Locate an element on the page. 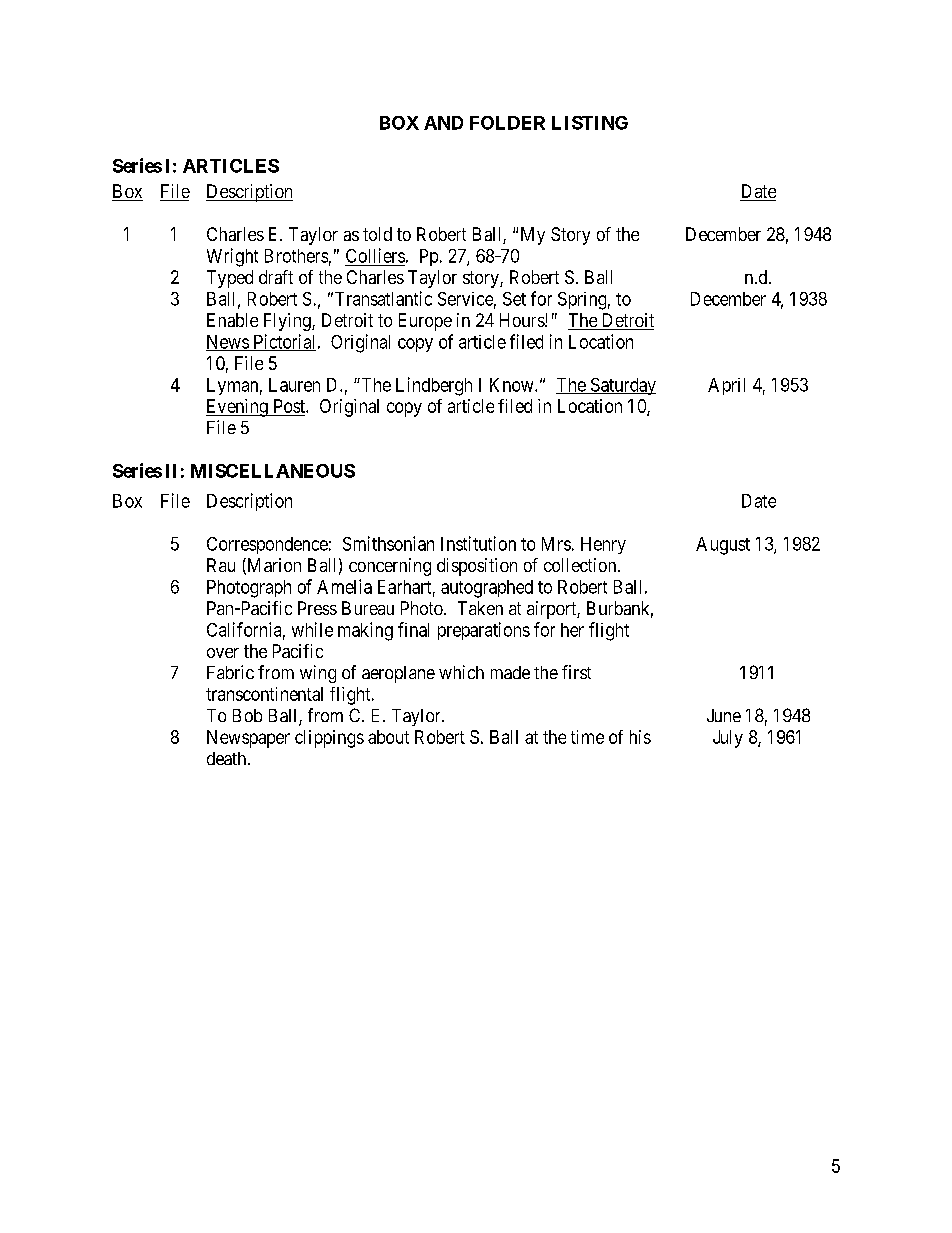  LISTING is located at coordinates (590, 123).
